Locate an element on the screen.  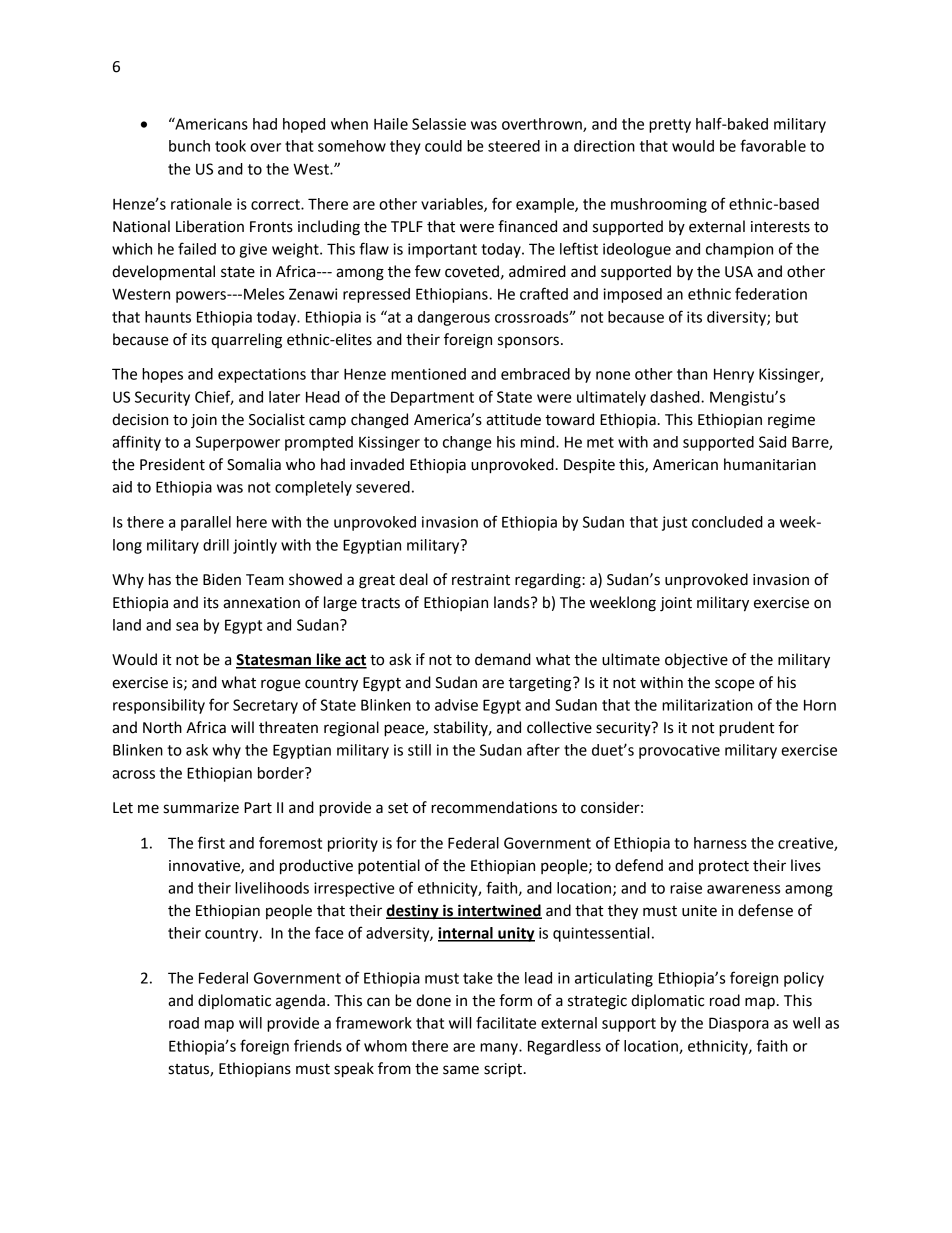
favorable is located at coordinates (773, 145).
